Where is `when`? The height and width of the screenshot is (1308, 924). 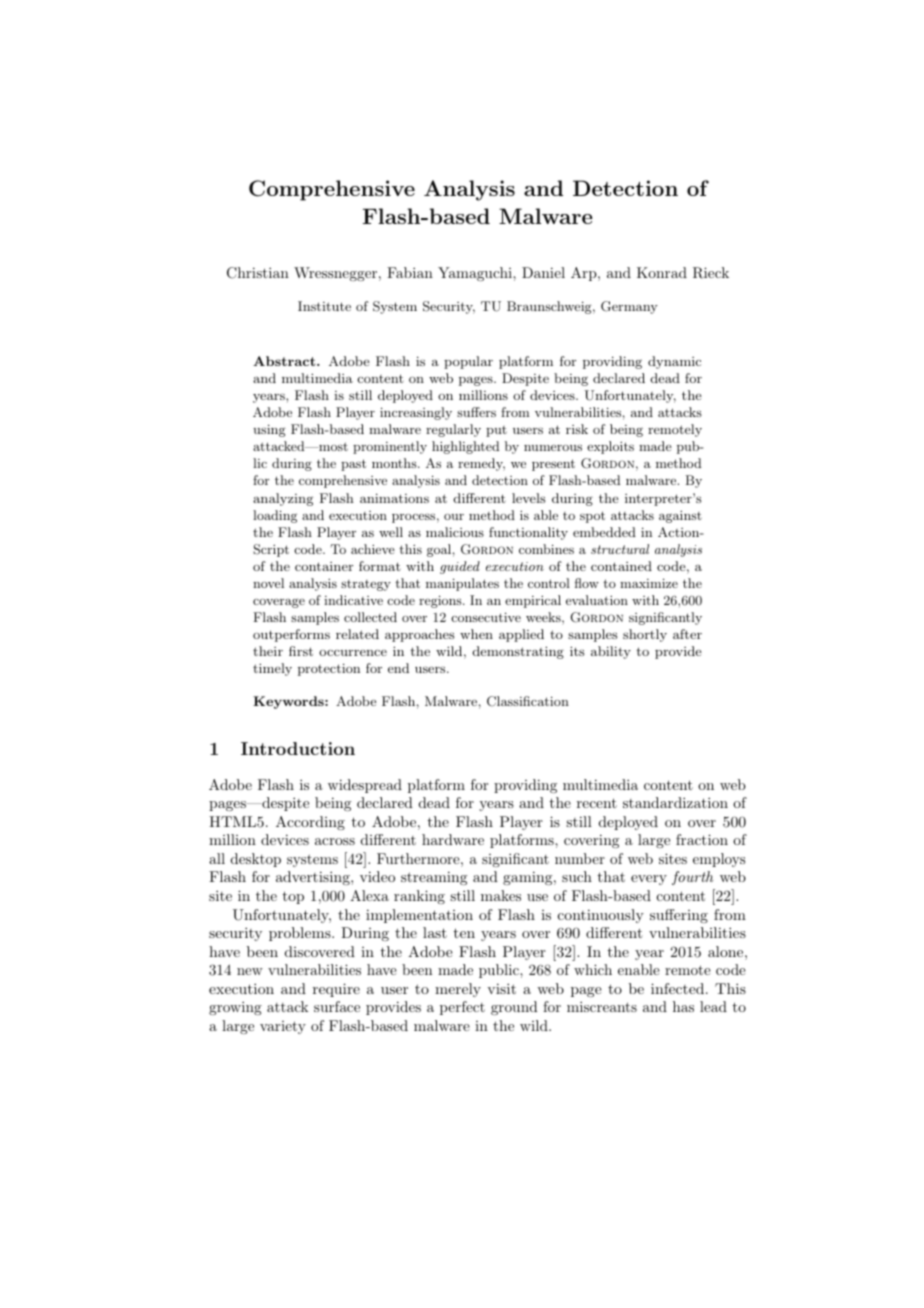 when is located at coordinates (476, 634).
